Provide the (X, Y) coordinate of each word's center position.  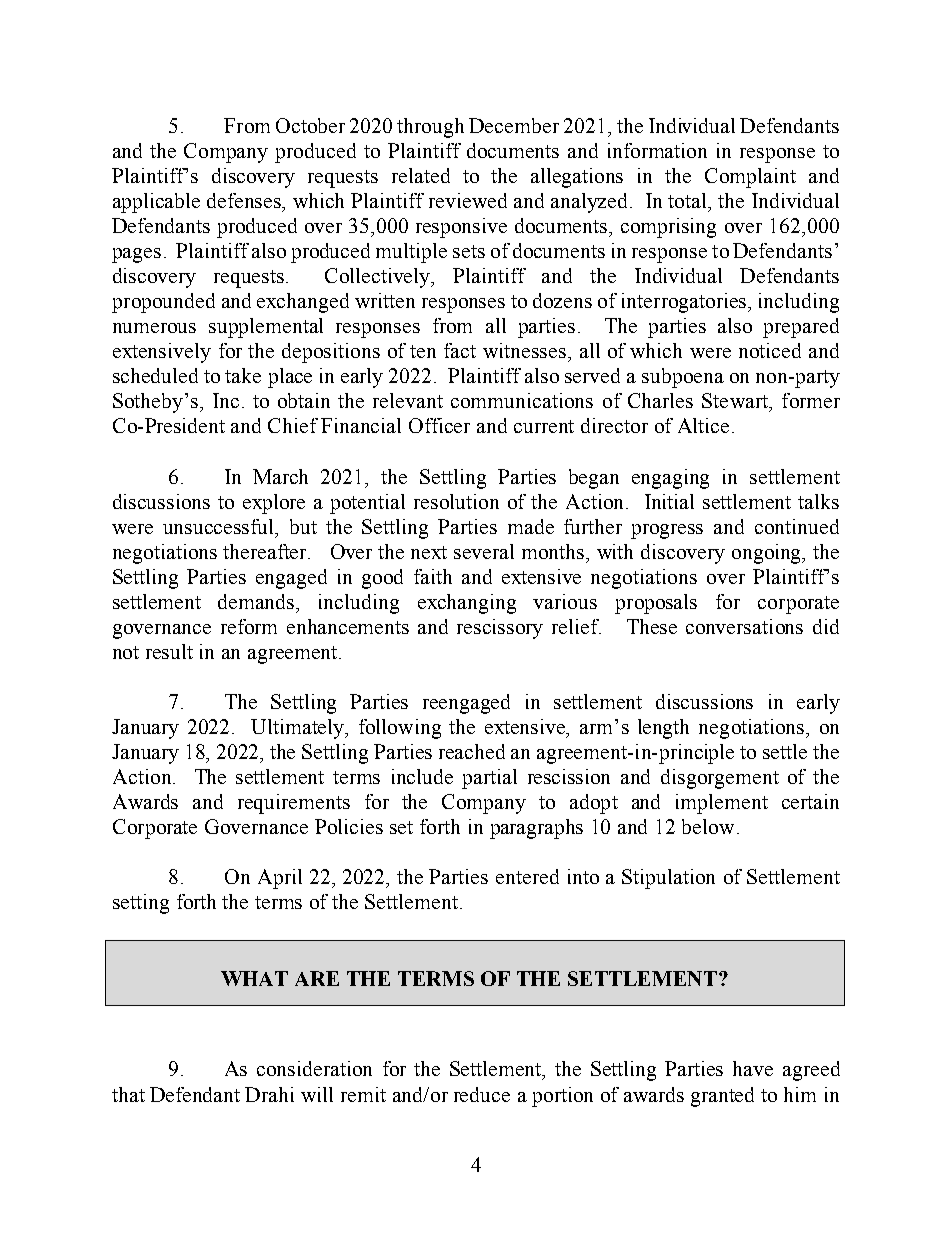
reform (249, 626)
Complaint (750, 178)
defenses (245, 202)
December (514, 125)
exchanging (467, 604)
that (128, 1094)
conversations (744, 626)
